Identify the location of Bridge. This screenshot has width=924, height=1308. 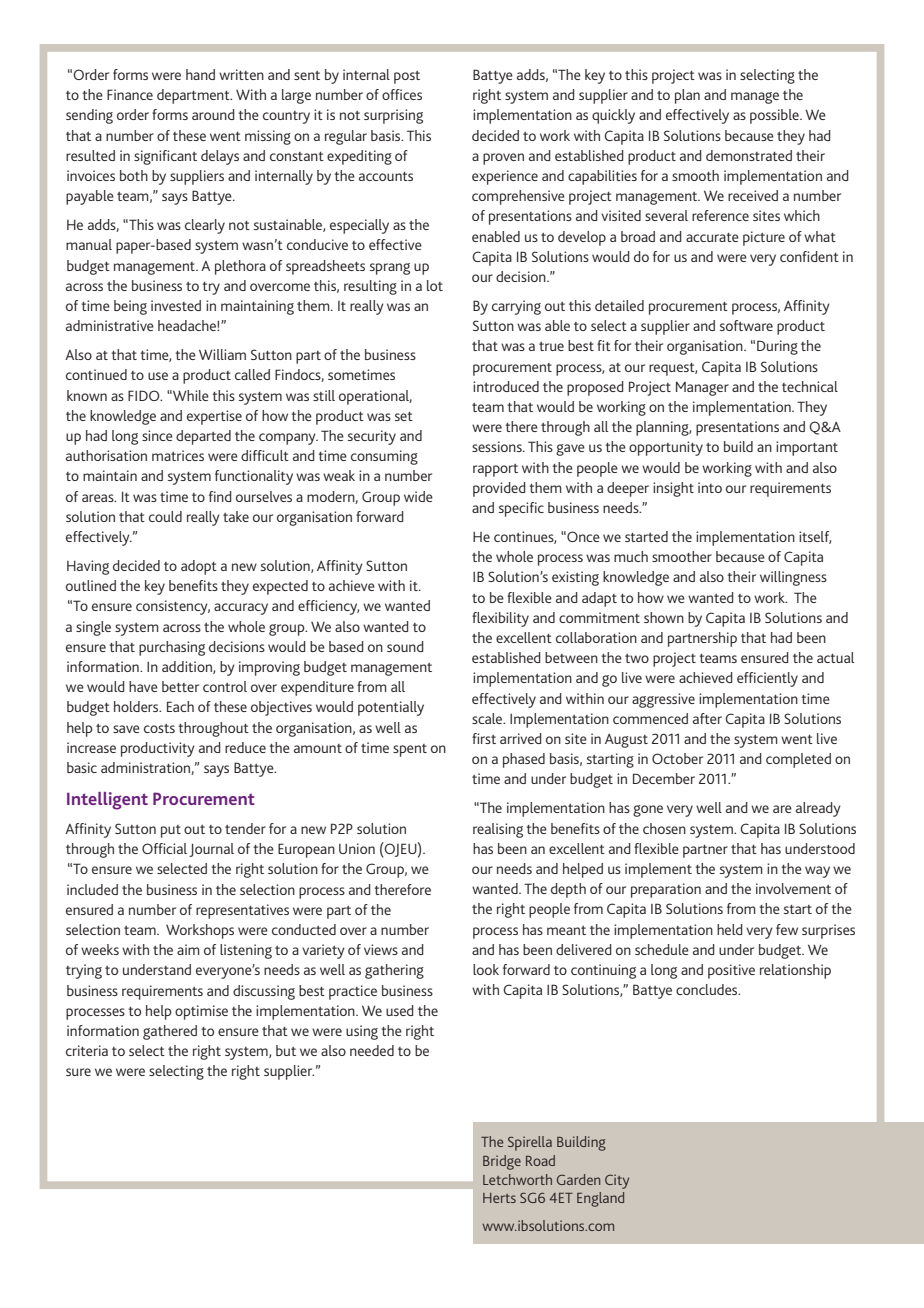
(502, 1162).
